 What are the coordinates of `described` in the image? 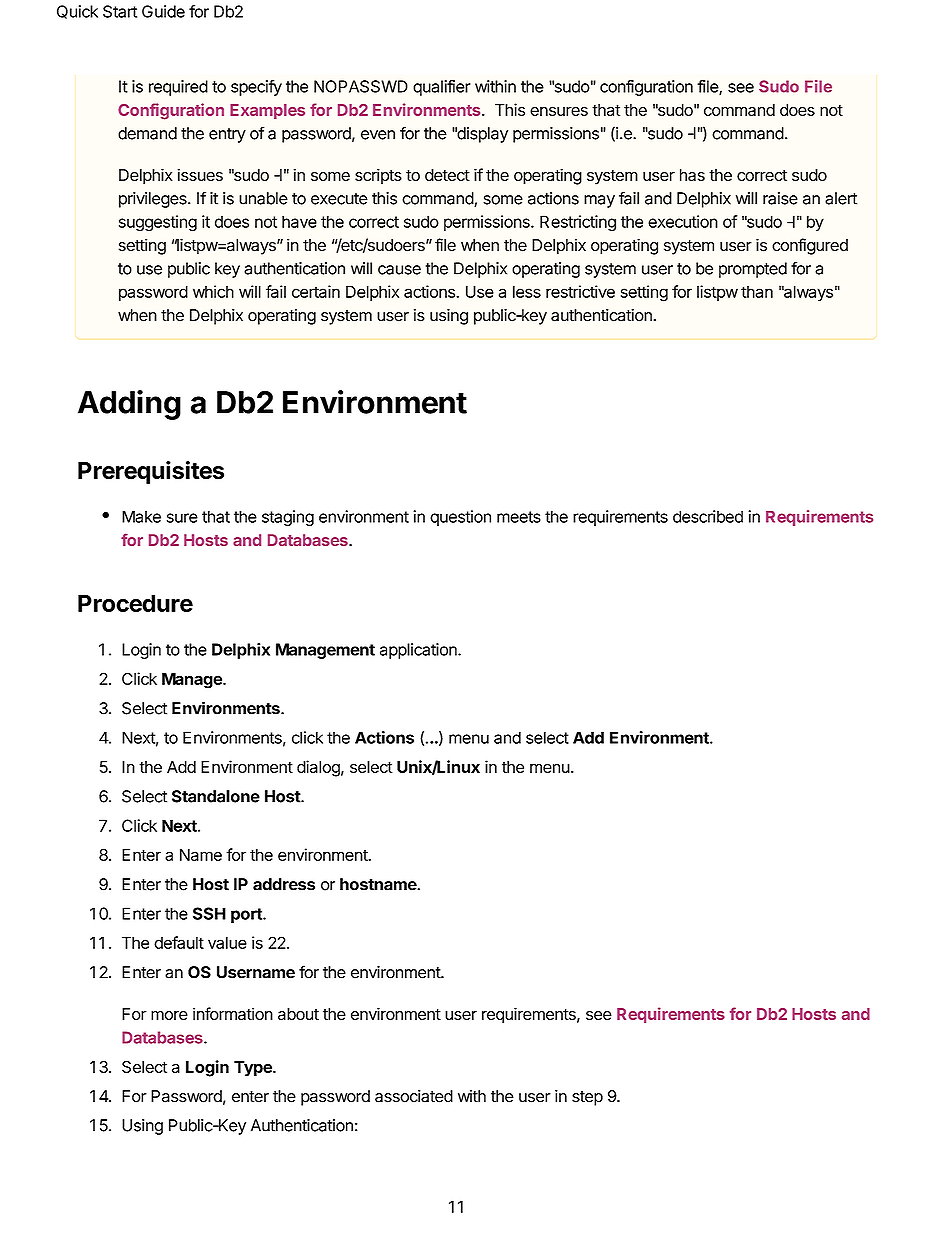 It's located at (708, 516).
